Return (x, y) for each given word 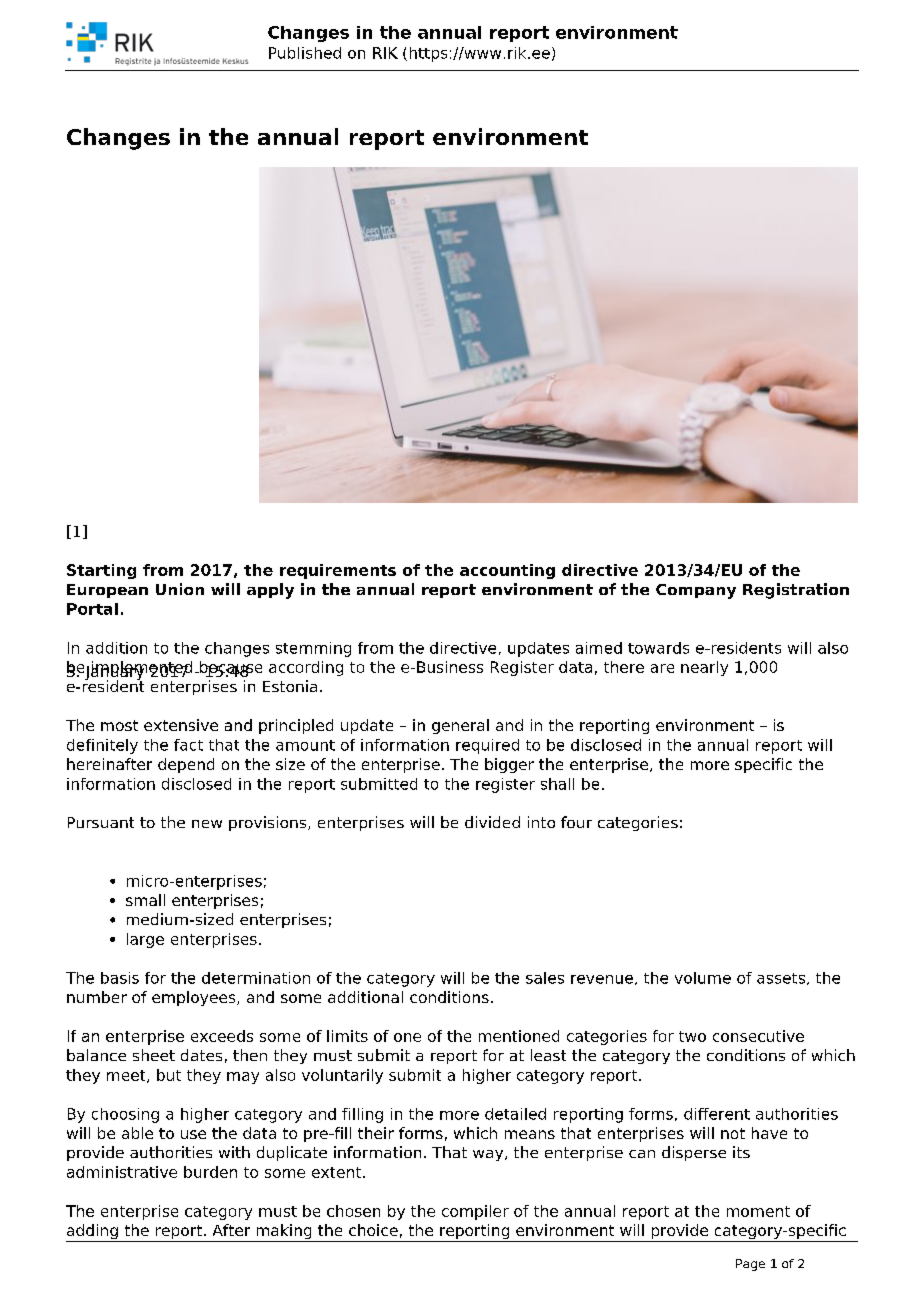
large (145, 940)
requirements (338, 571)
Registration (796, 591)
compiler (475, 1212)
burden (210, 1172)
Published (305, 53)
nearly (704, 668)
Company (696, 591)
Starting (101, 571)
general (460, 726)
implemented (141, 670)
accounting (507, 571)
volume (703, 978)
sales (545, 978)
